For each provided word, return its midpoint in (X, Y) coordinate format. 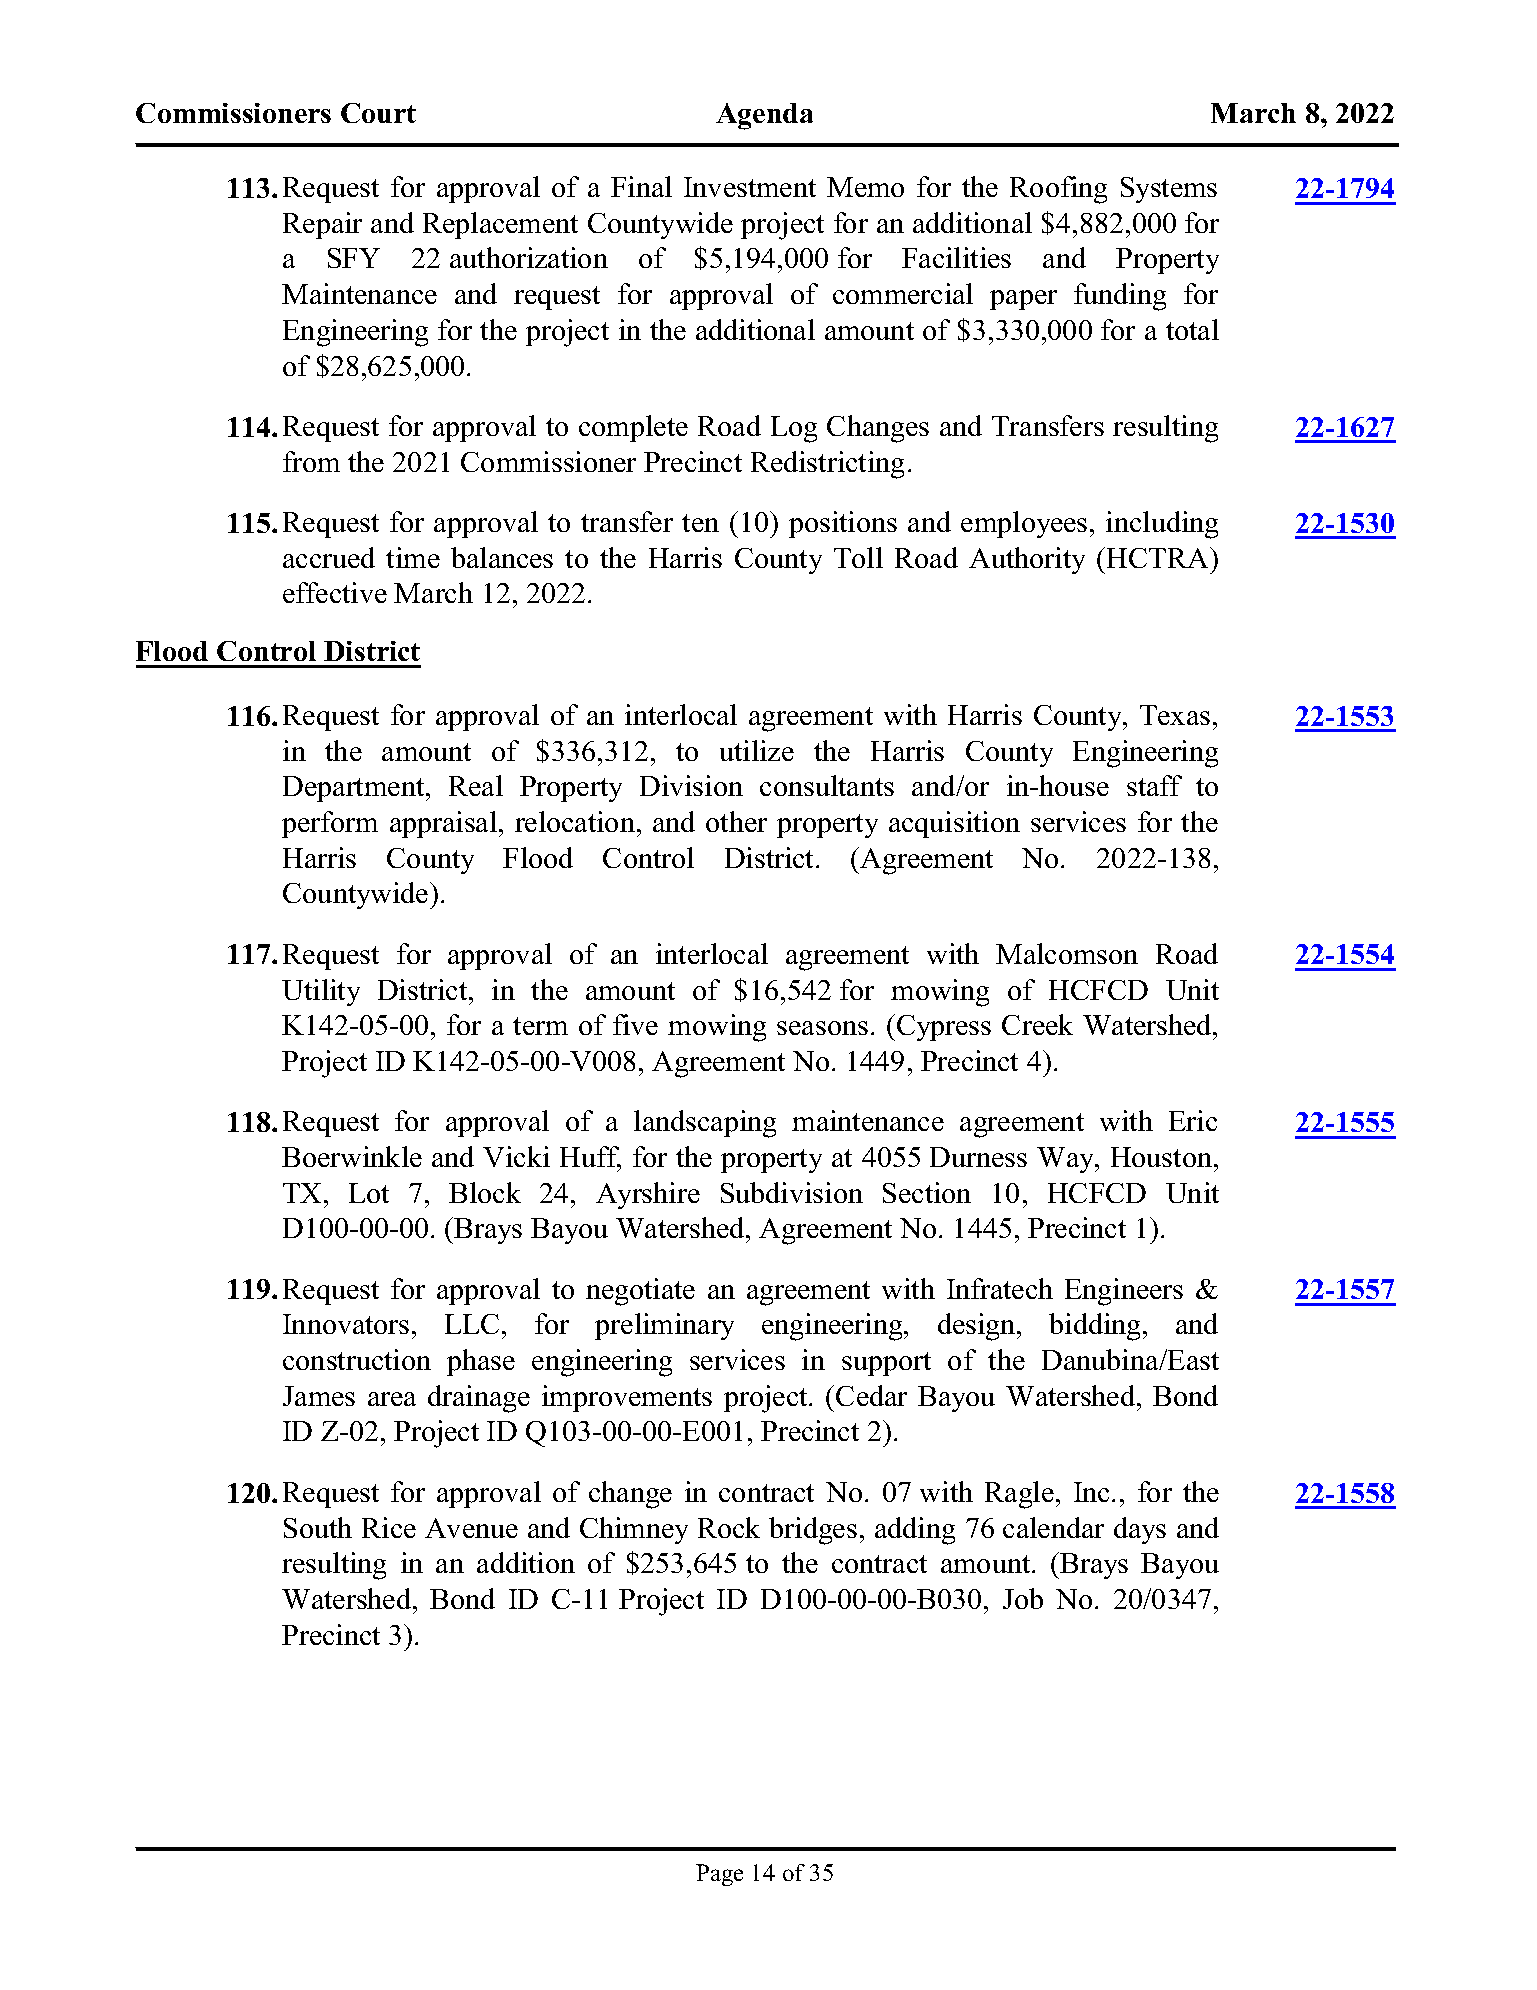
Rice (389, 1527)
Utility (321, 992)
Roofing (1058, 190)
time (413, 557)
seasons (822, 1028)
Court (378, 113)
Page (719, 1875)
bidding (1096, 1327)
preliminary (664, 1326)
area (392, 1399)
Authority (1027, 560)
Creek (1037, 1024)
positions (843, 524)
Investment (750, 187)
